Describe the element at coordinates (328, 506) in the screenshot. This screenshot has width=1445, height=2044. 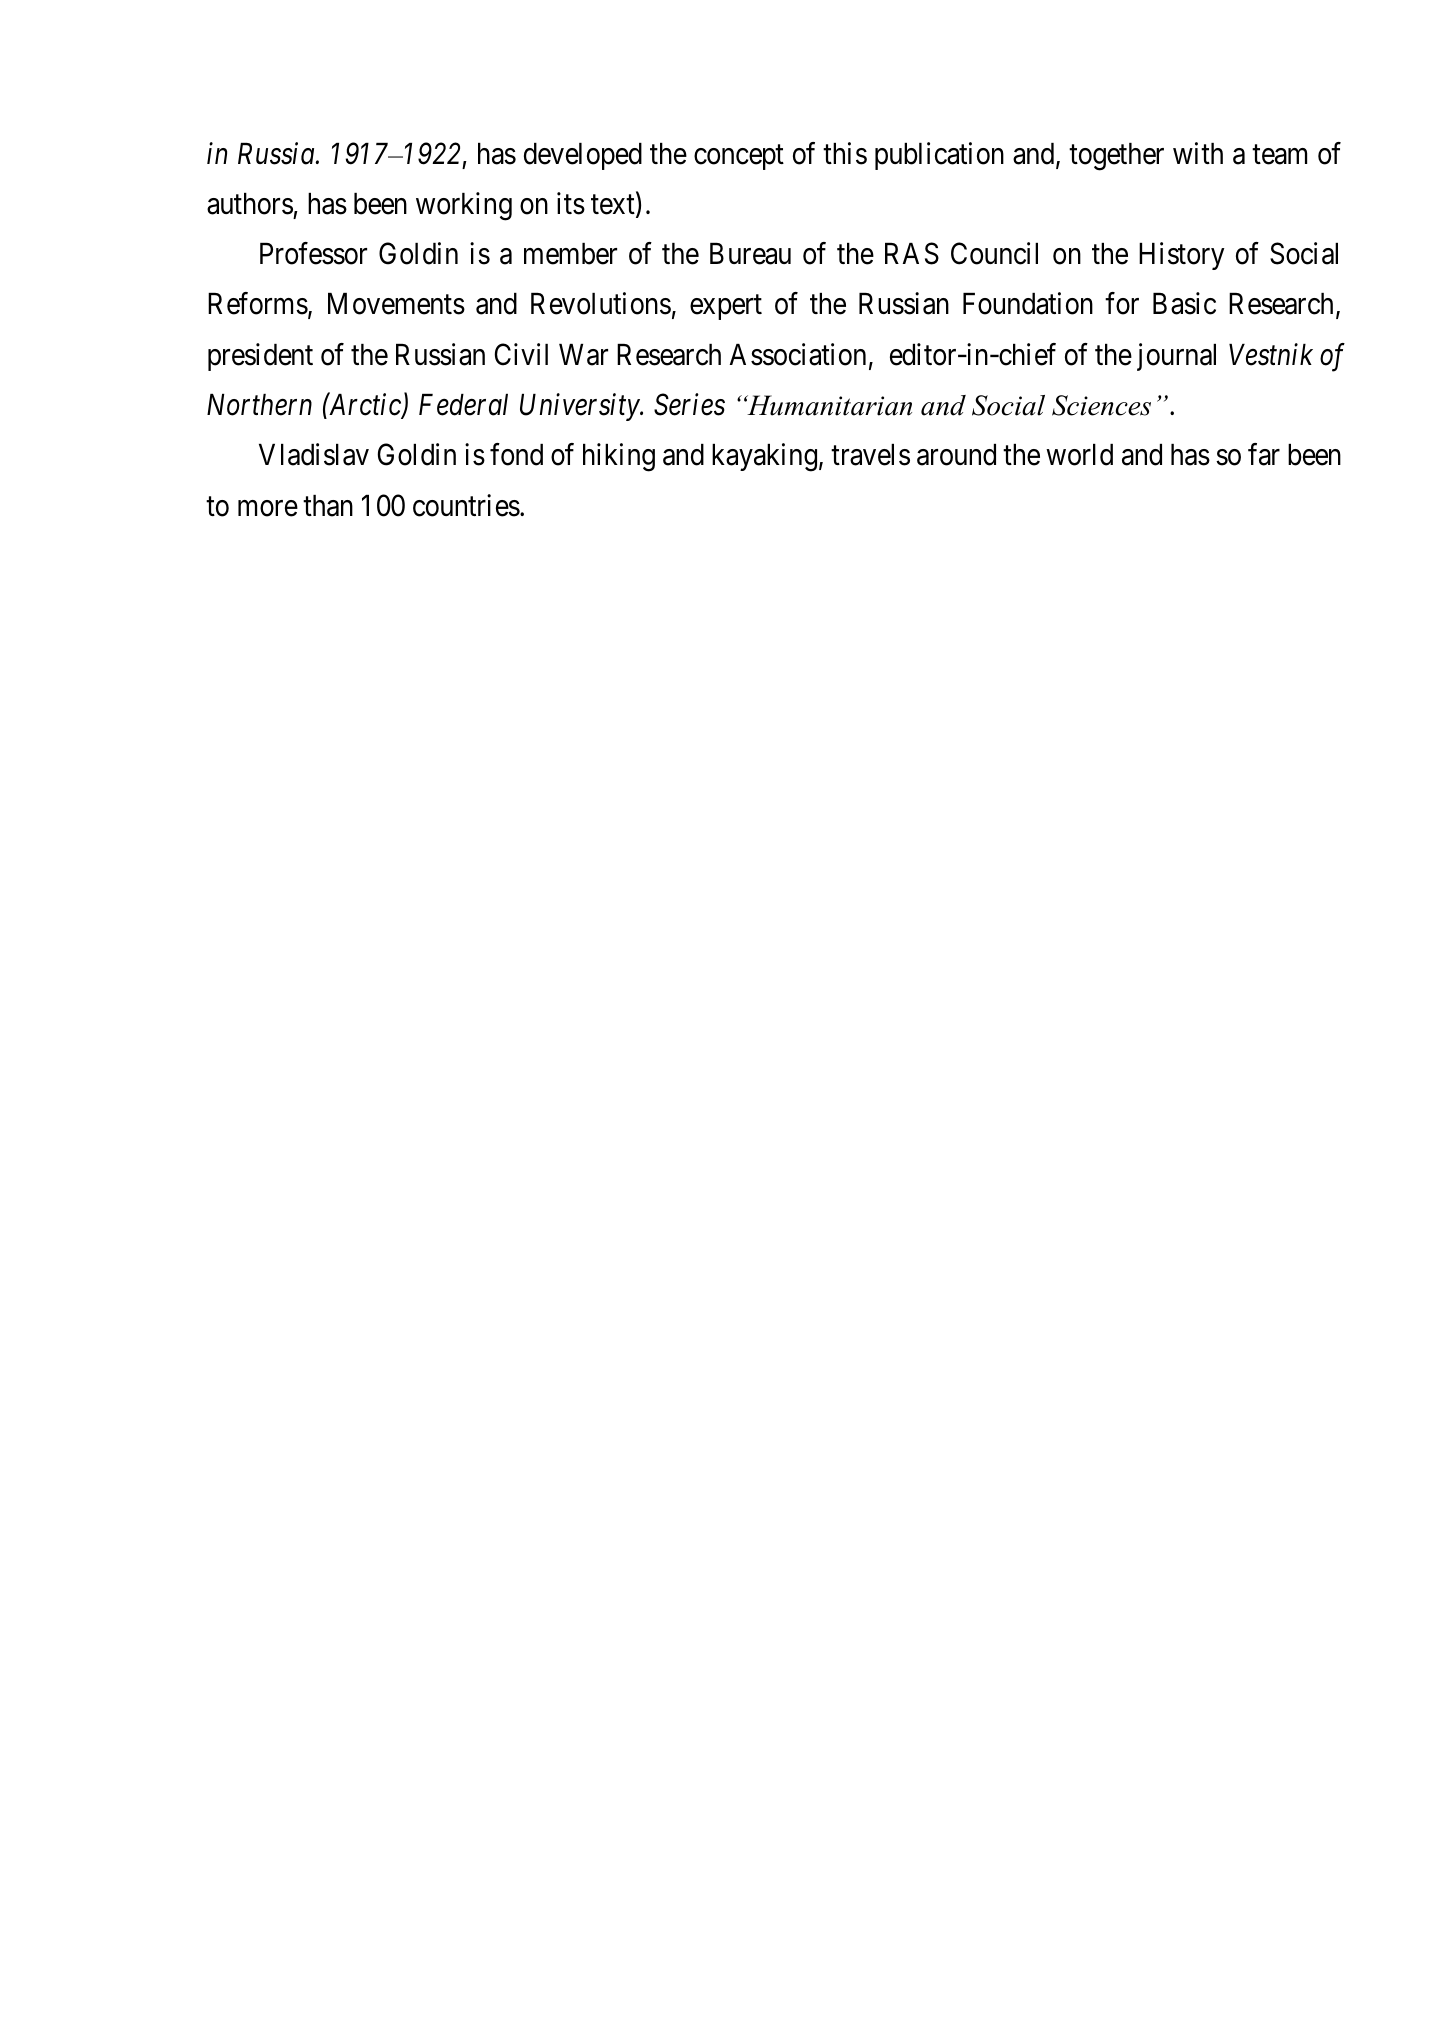
I see `than` at that location.
